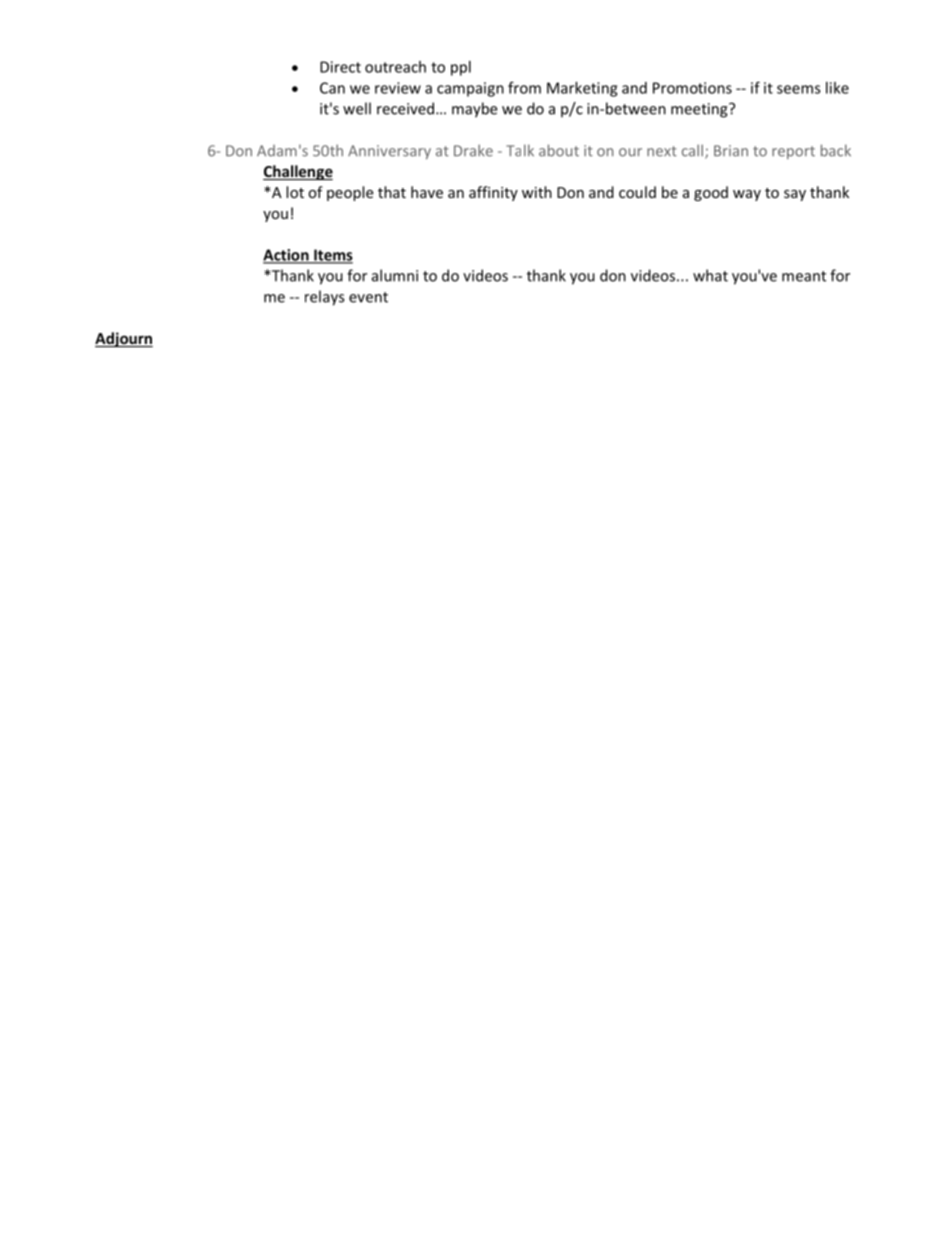 This screenshot has width=952, height=1233. Describe the element at coordinates (340, 67) in the screenshot. I see `Direct` at that location.
